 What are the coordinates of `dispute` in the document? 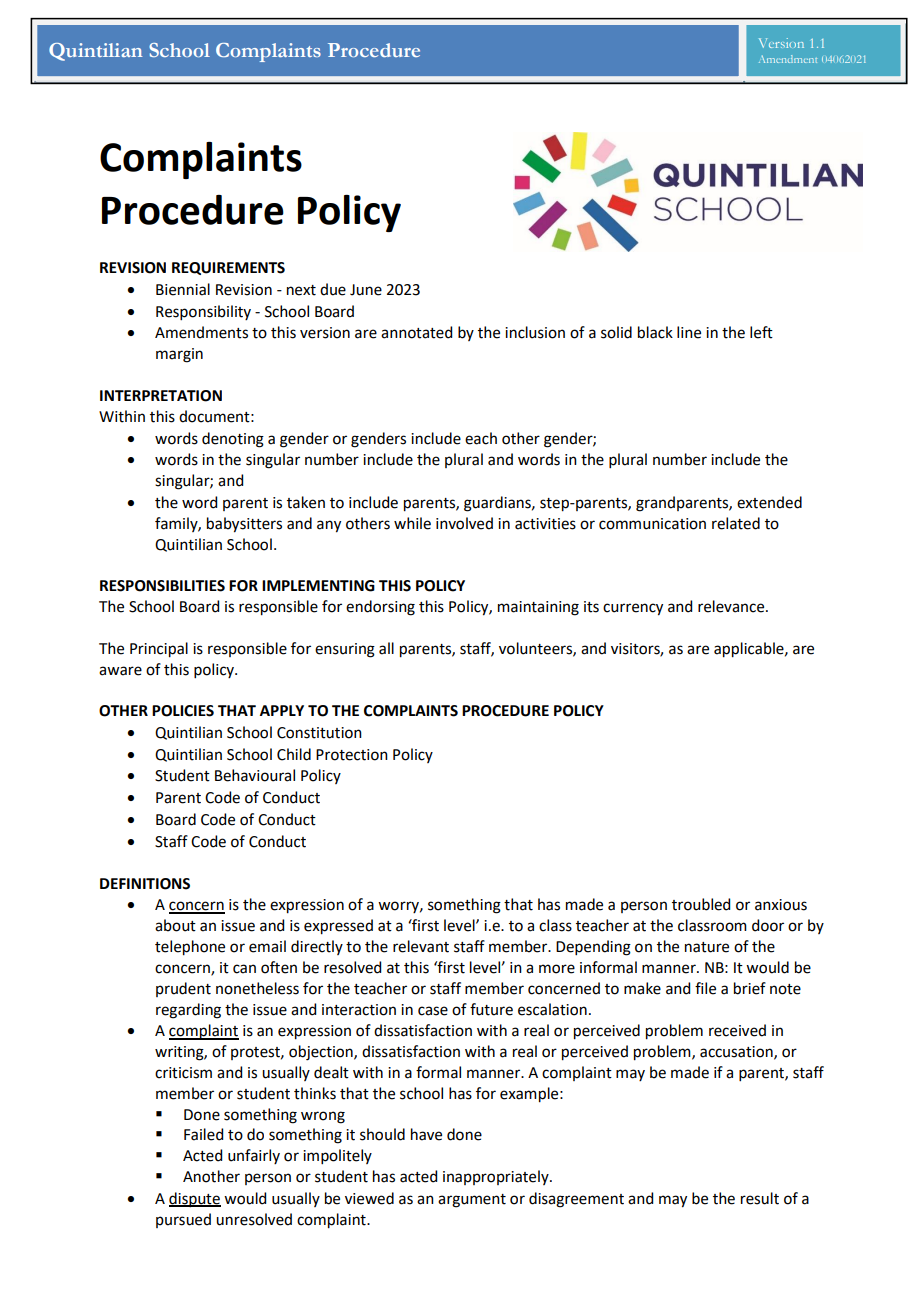 It's located at (195, 1199).
